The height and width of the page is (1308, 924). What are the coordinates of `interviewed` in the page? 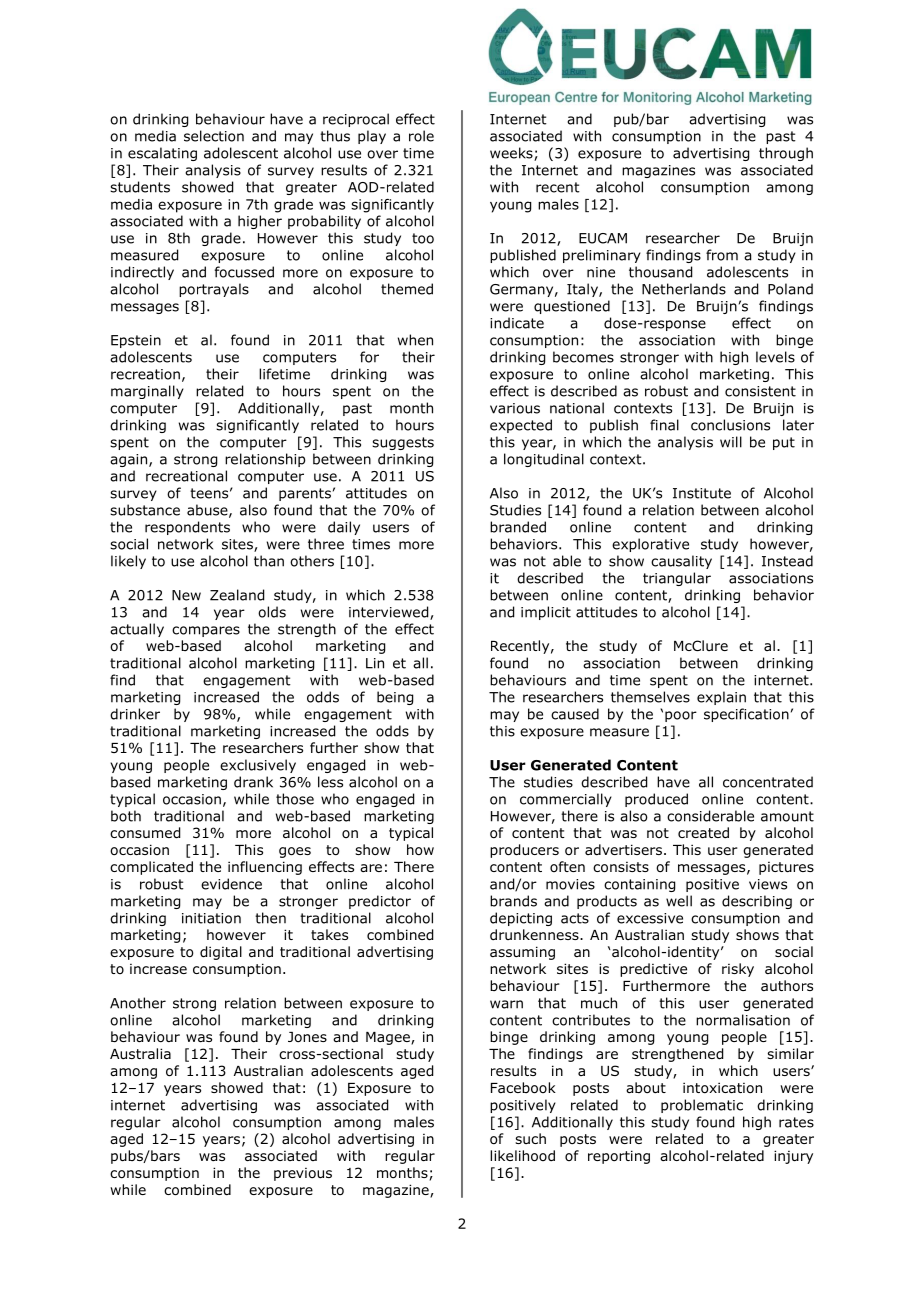 It's located at (390, 613).
